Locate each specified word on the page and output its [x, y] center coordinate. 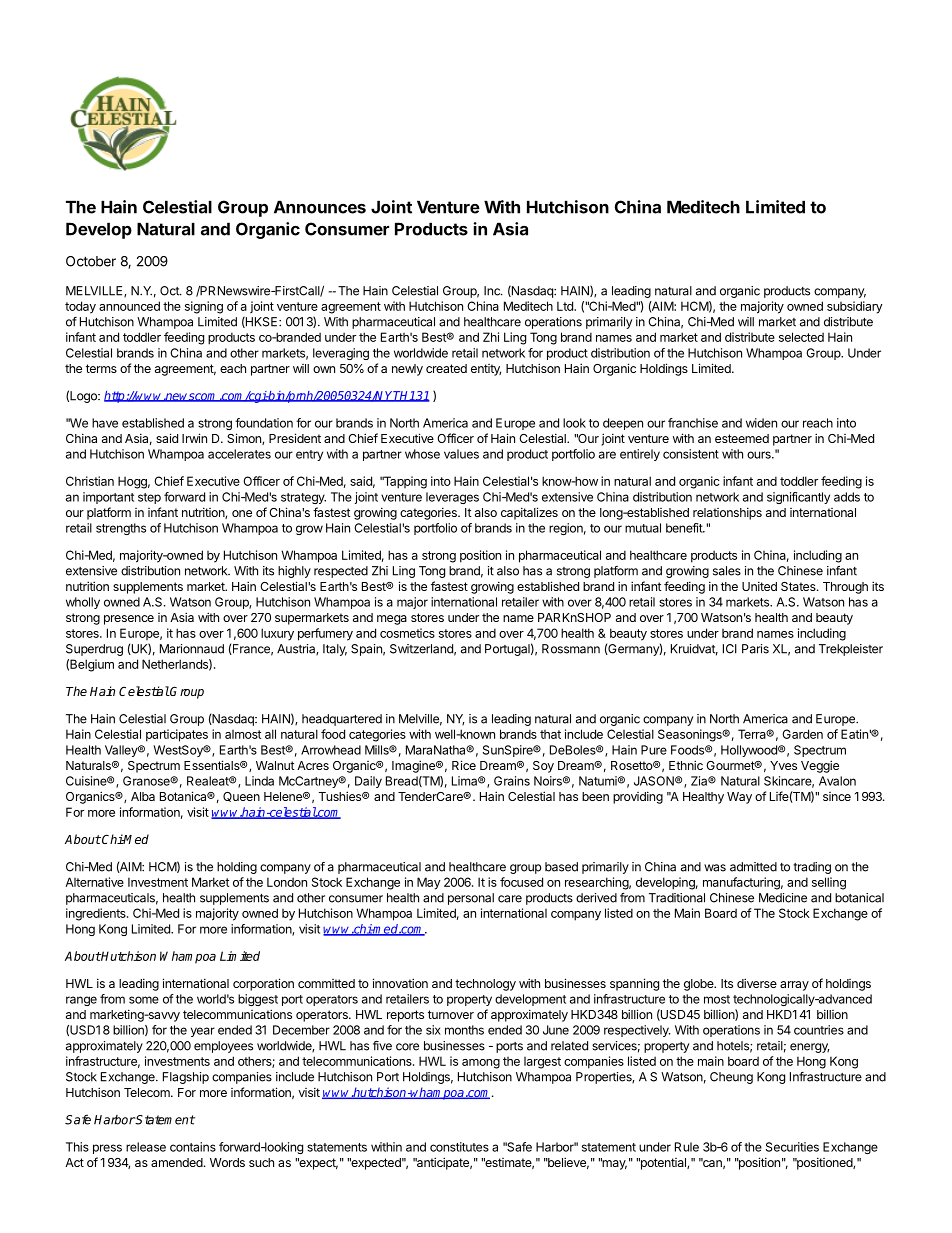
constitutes [459, 1147]
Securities [792, 1147]
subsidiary [855, 307]
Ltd [566, 306]
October [91, 261]
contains [193, 1147]
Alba [143, 796]
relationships [727, 513]
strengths [121, 529]
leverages [452, 498]
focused [521, 882]
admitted [753, 867]
